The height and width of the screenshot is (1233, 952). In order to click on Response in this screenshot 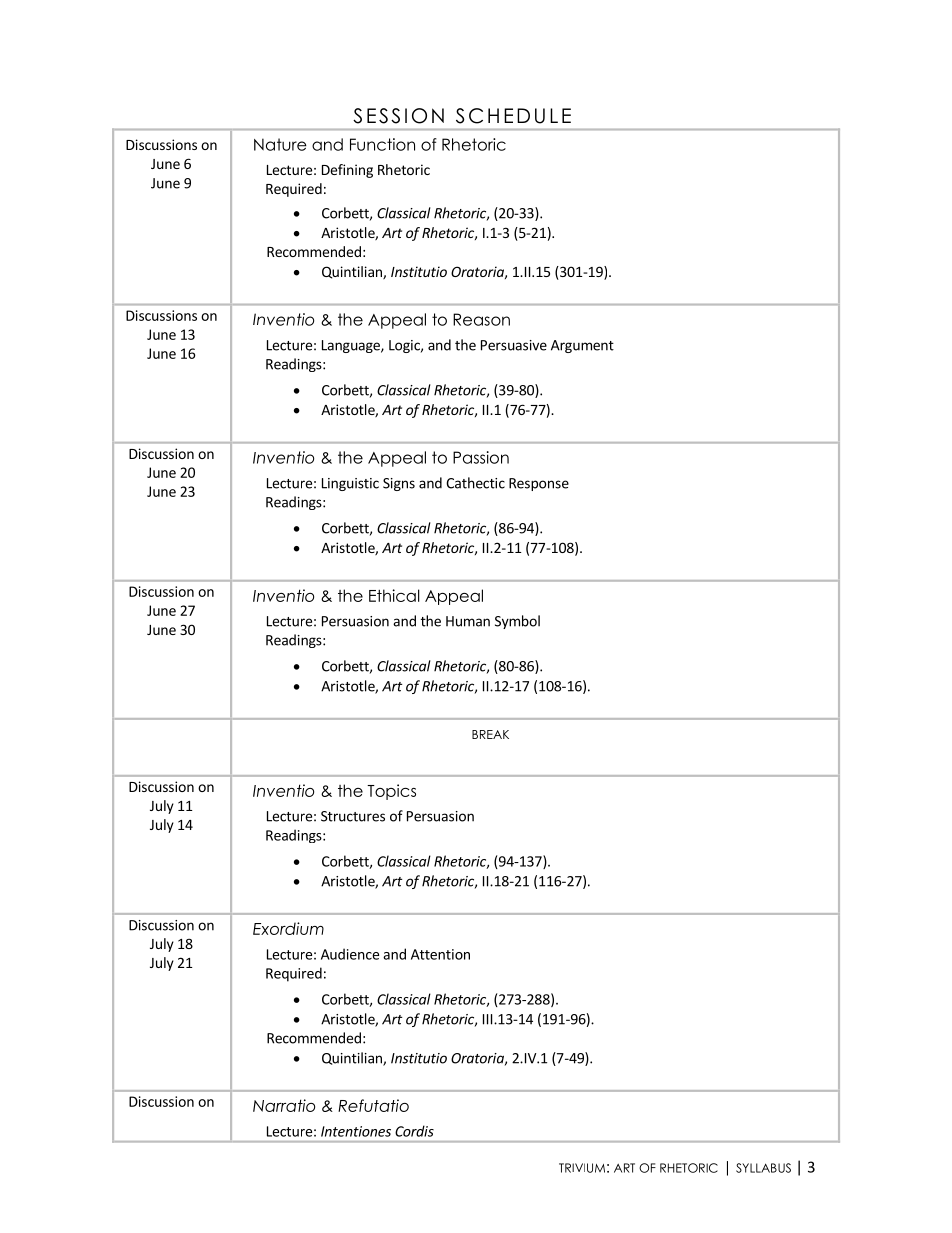, I will do `click(539, 484)`.
